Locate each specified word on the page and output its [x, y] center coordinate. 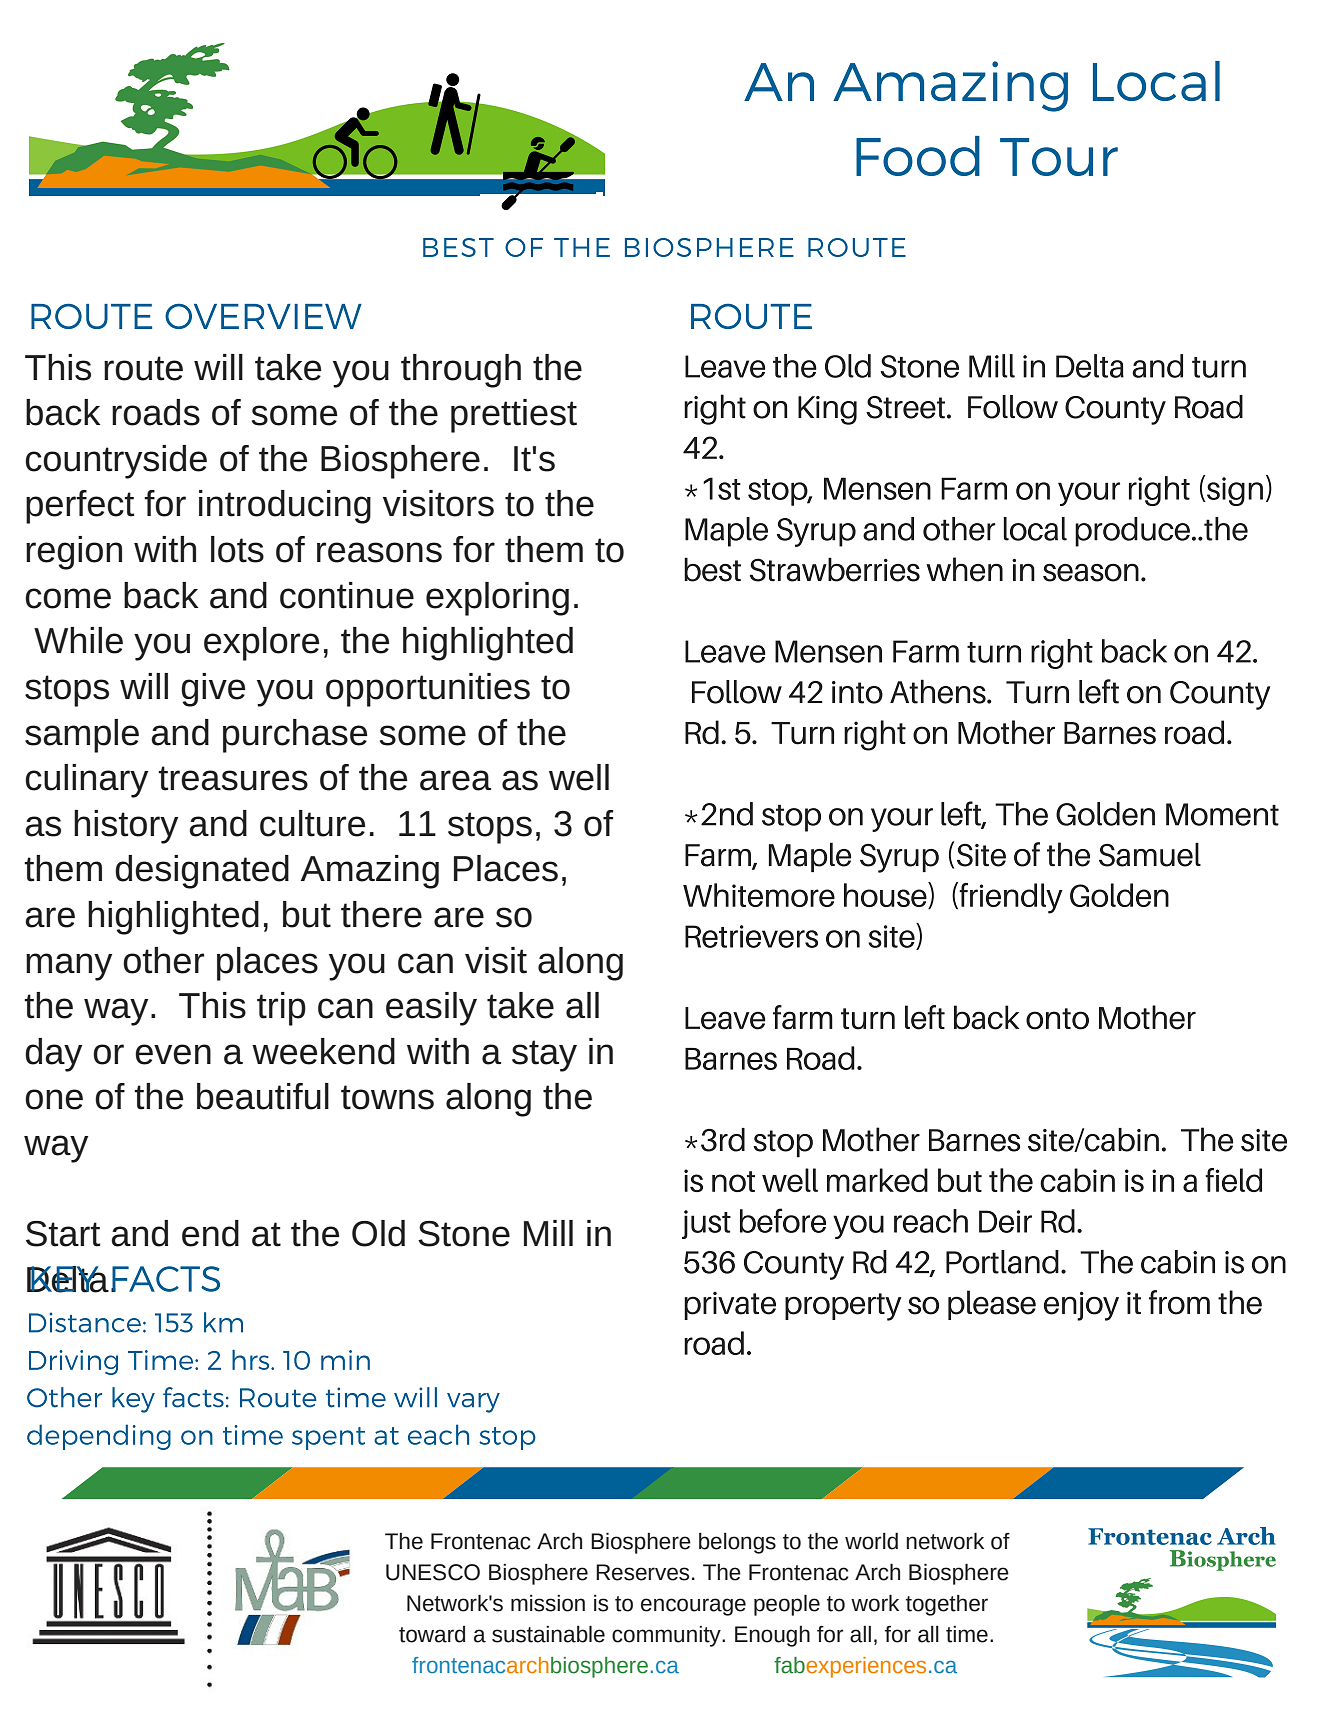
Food [918, 156]
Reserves [642, 1572]
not [733, 1181]
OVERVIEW [263, 316]
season [1091, 573]
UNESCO [433, 1572]
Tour [1059, 157]
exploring [497, 599]
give [213, 690]
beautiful [263, 1096]
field [1233, 1180]
